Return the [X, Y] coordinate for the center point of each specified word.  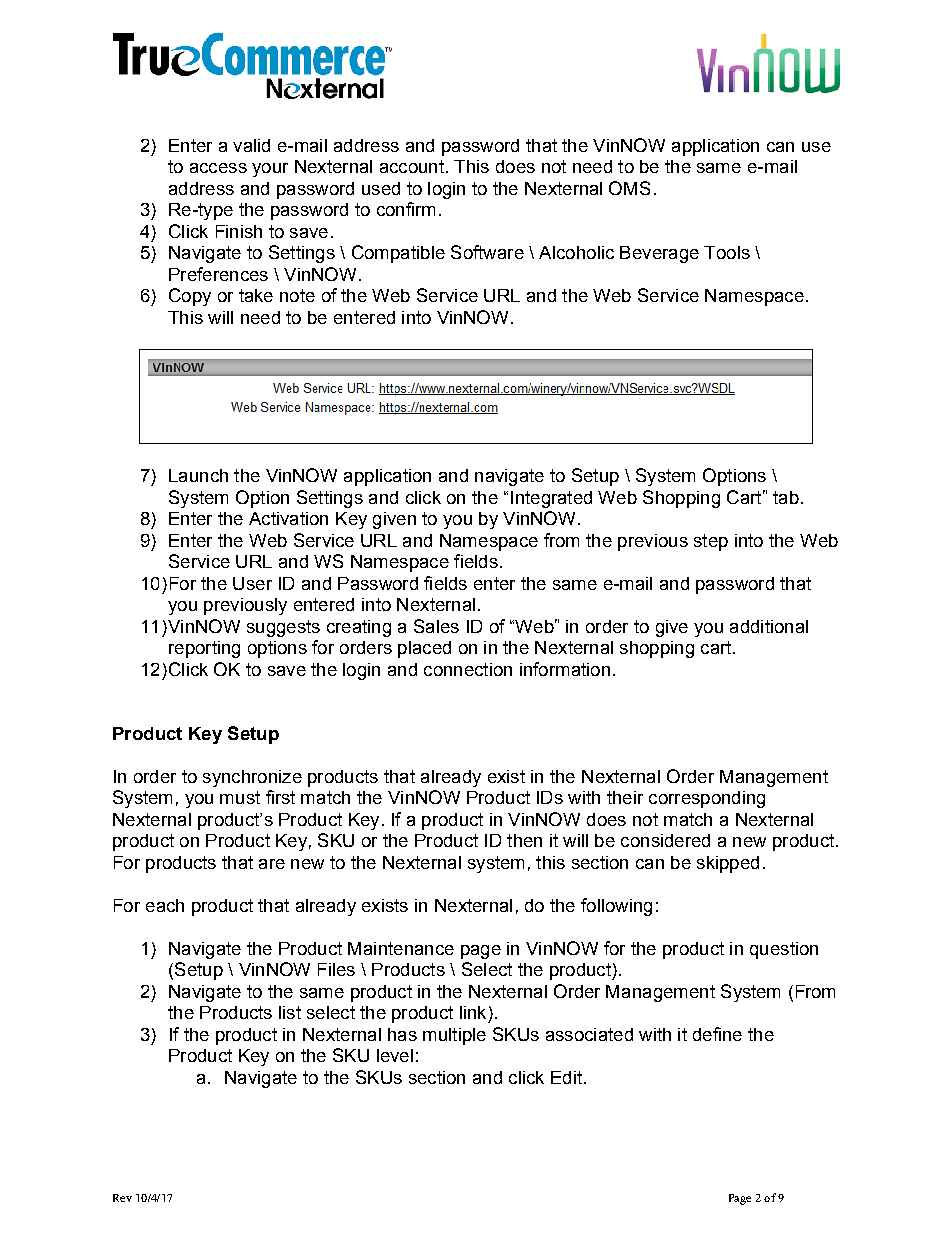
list [290, 1012]
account [412, 166]
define [717, 1034]
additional [769, 626]
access [218, 168]
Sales [436, 626]
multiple [454, 1036]
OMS [629, 188]
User [252, 583]
